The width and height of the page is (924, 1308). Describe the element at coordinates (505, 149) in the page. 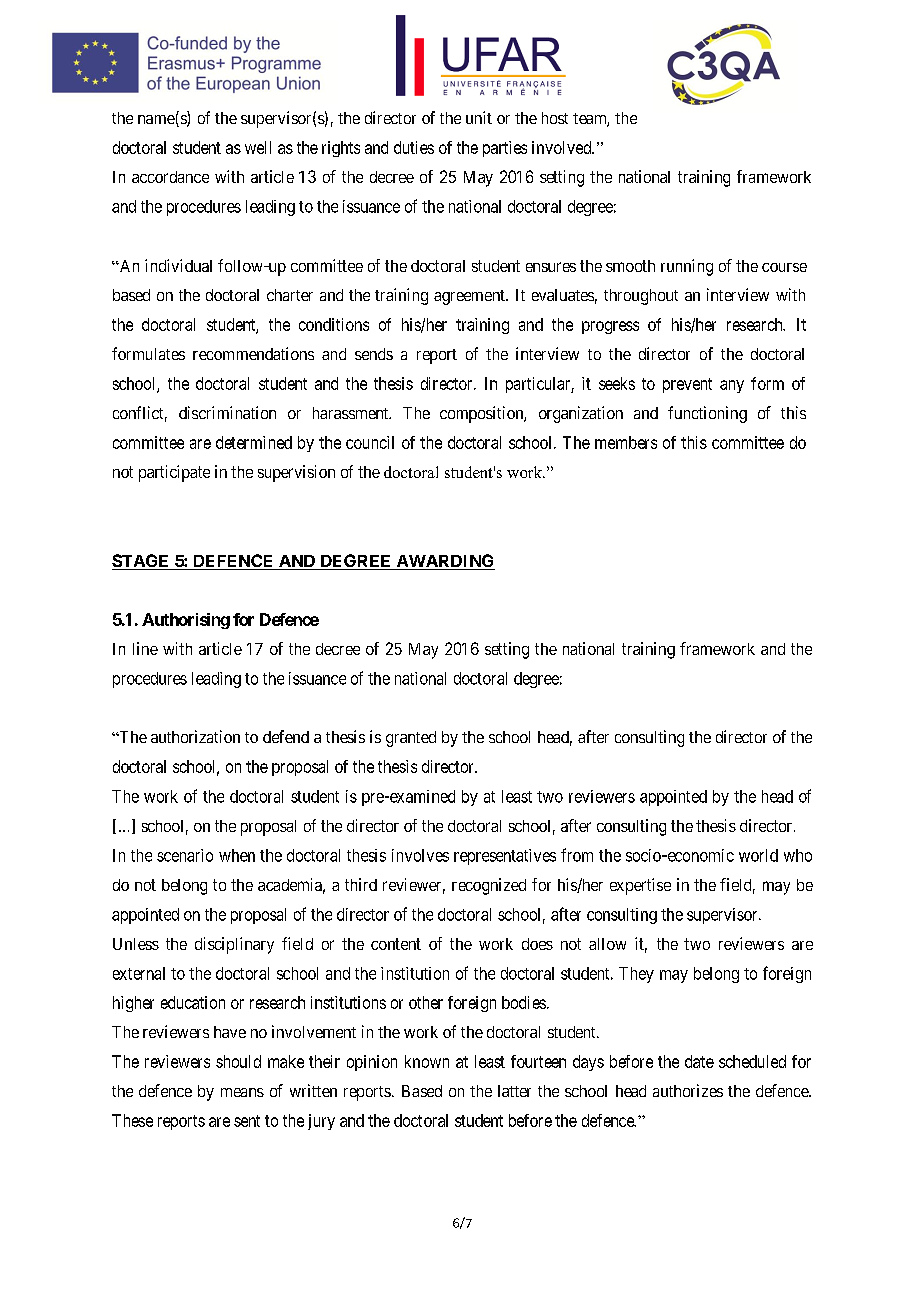

I see `parties` at that location.
